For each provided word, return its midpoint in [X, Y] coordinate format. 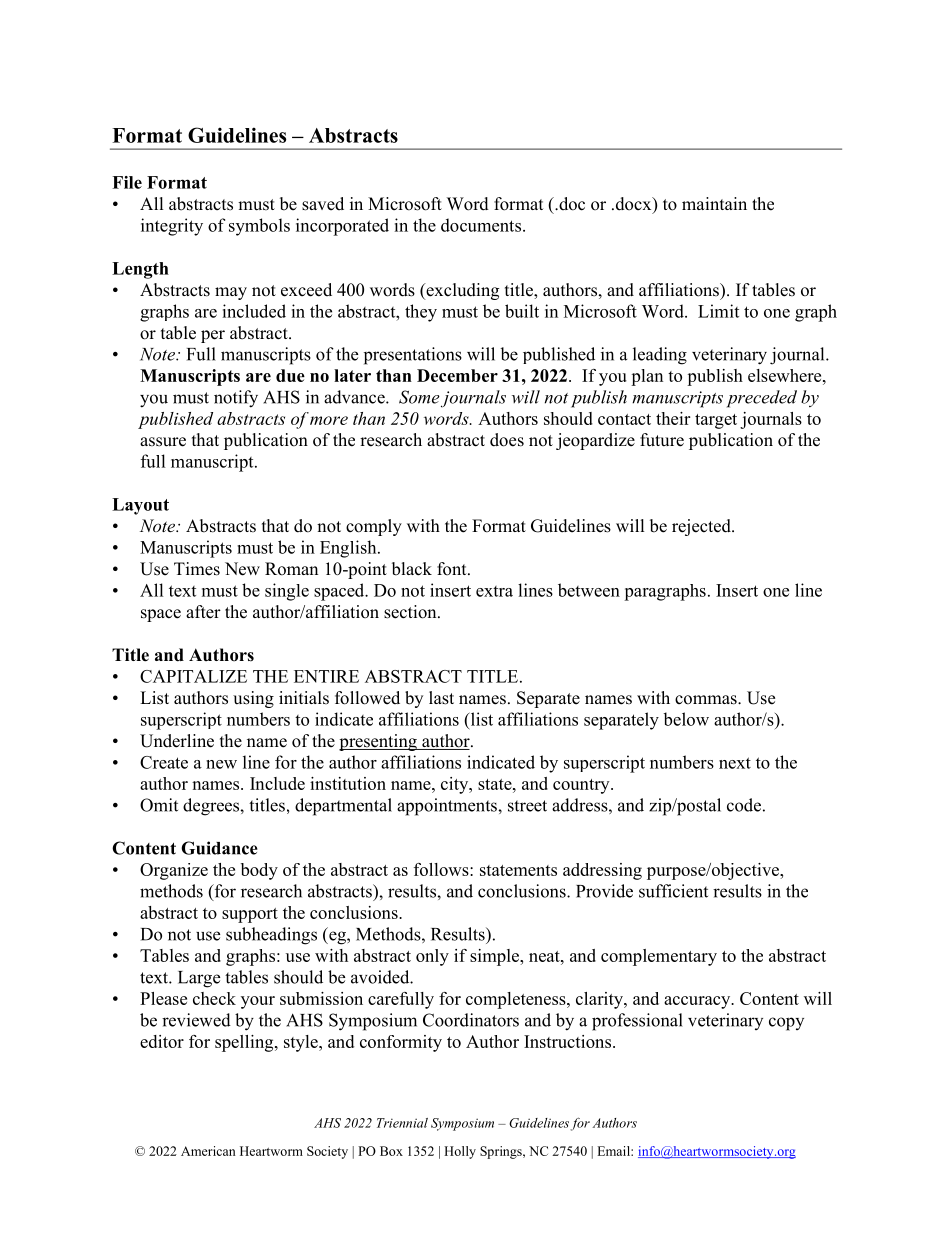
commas [707, 700]
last [441, 698]
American [208, 1151]
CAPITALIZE [193, 676]
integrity [172, 227]
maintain [714, 203]
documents [482, 225]
